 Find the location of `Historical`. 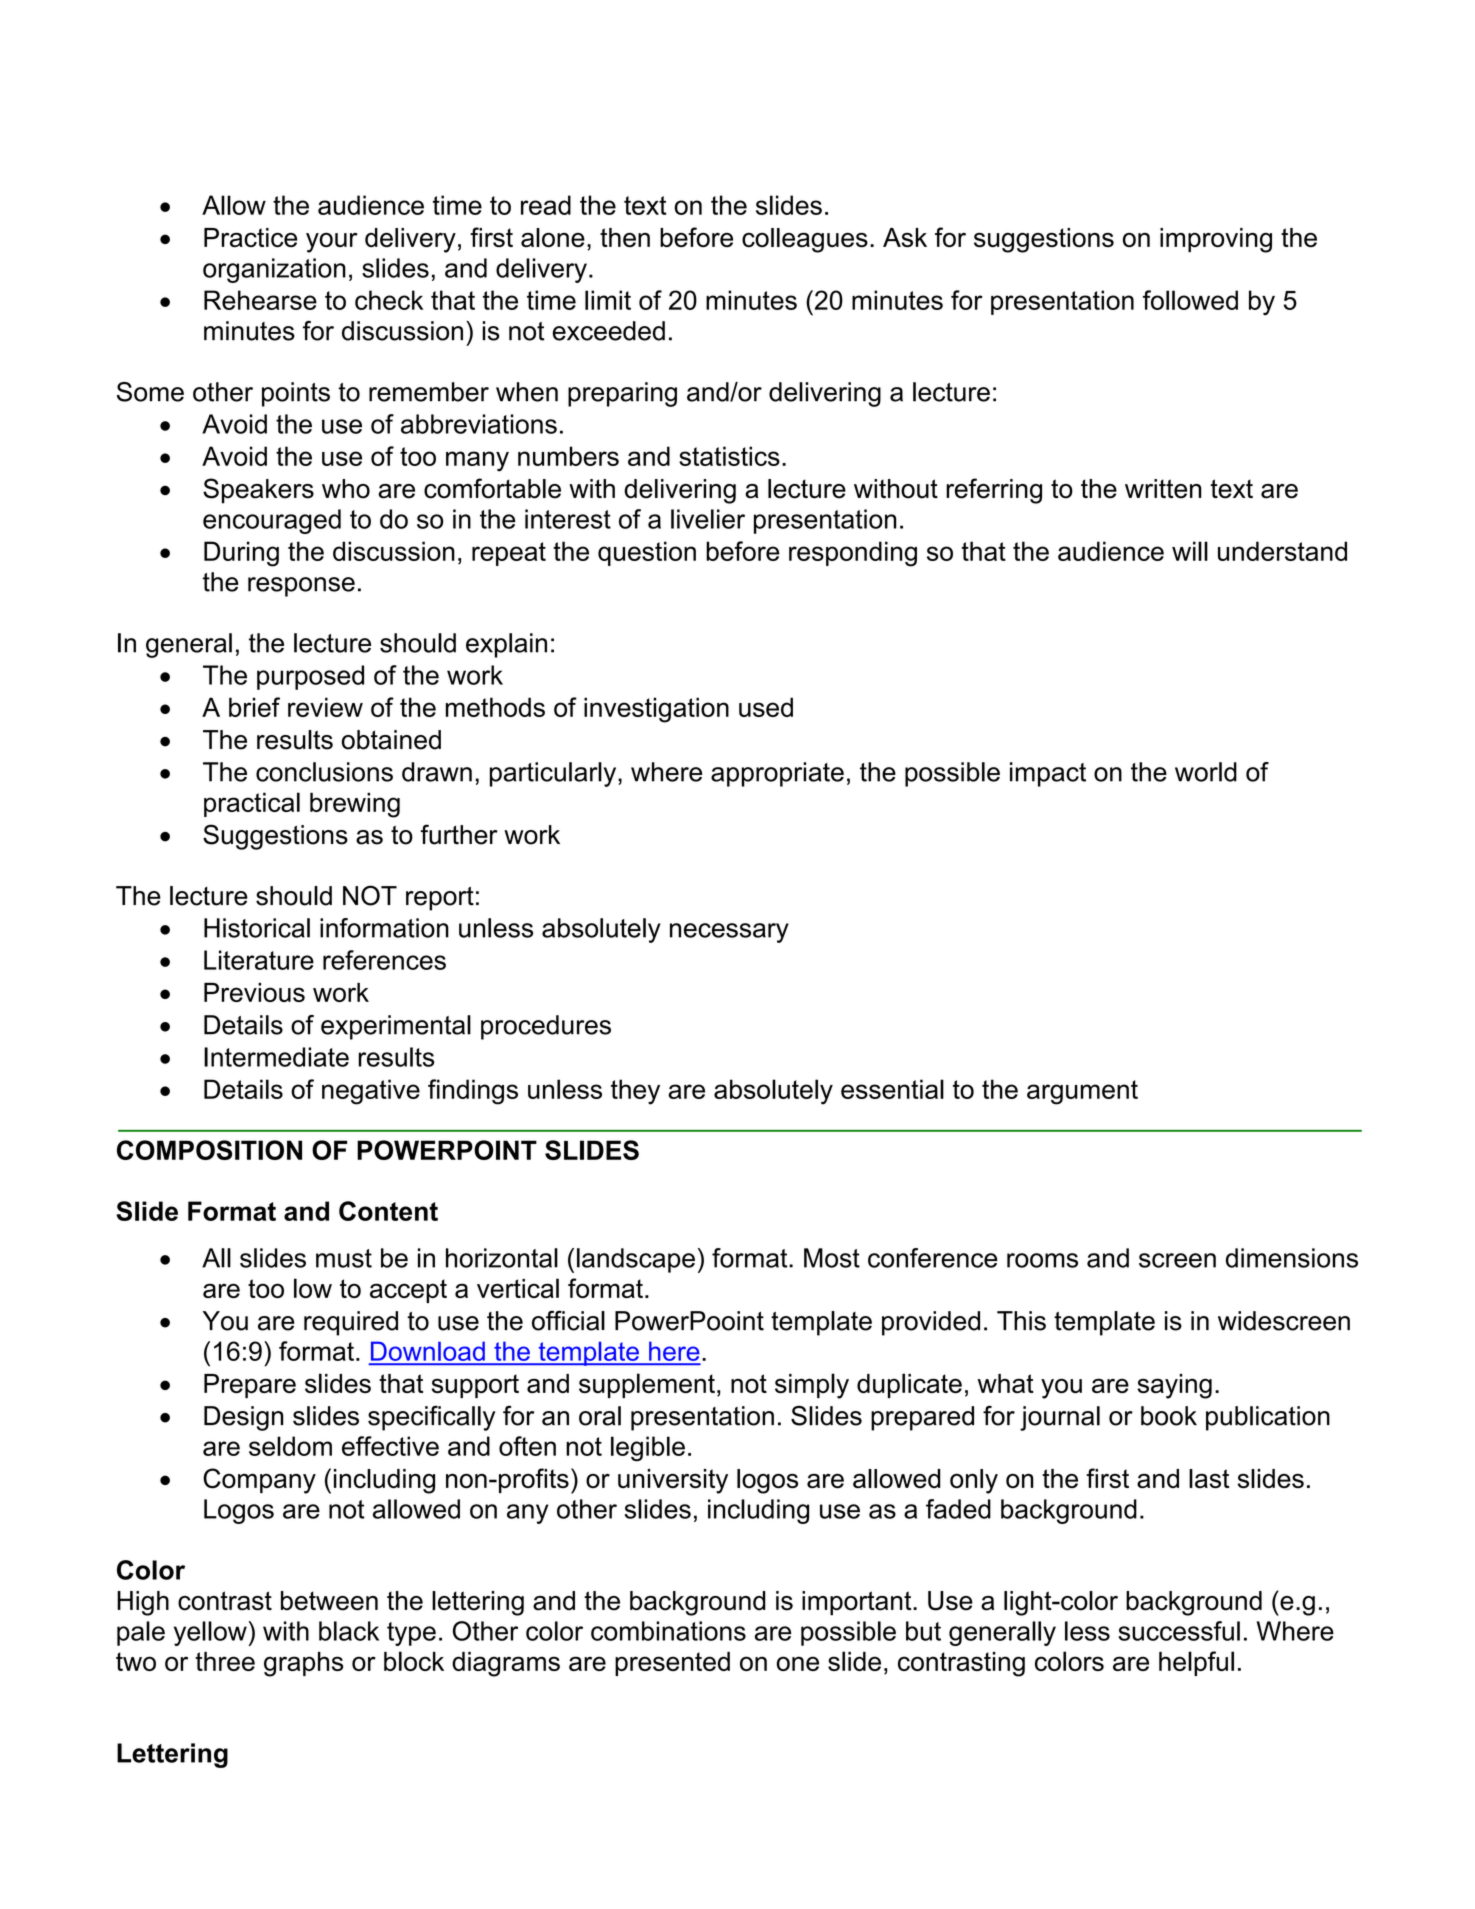

Historical is located at coordinates (257, 928).
